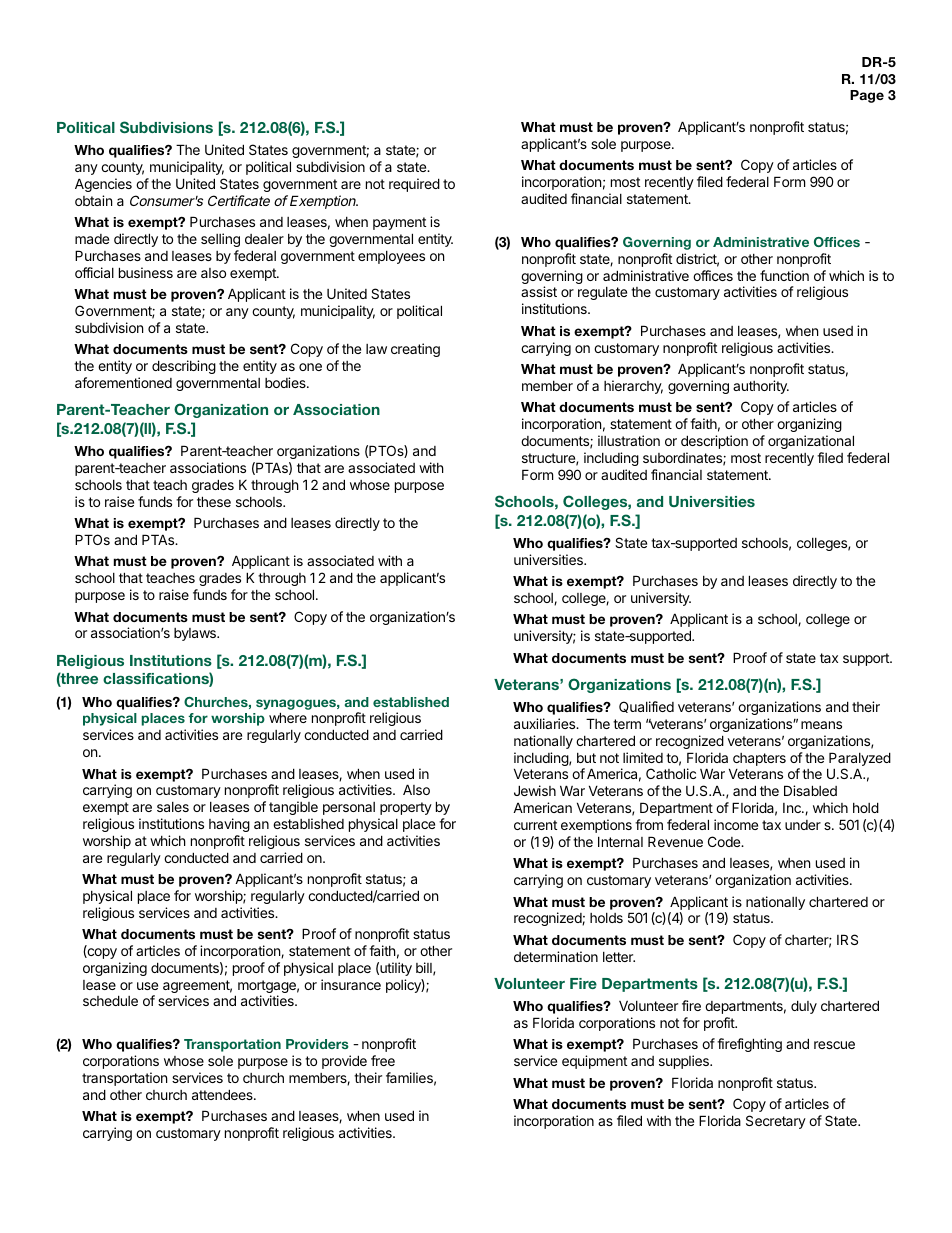  What do you see at coordinates (586, 758) in the screenshot?
I see `but` at bounding box center [586, 758].
